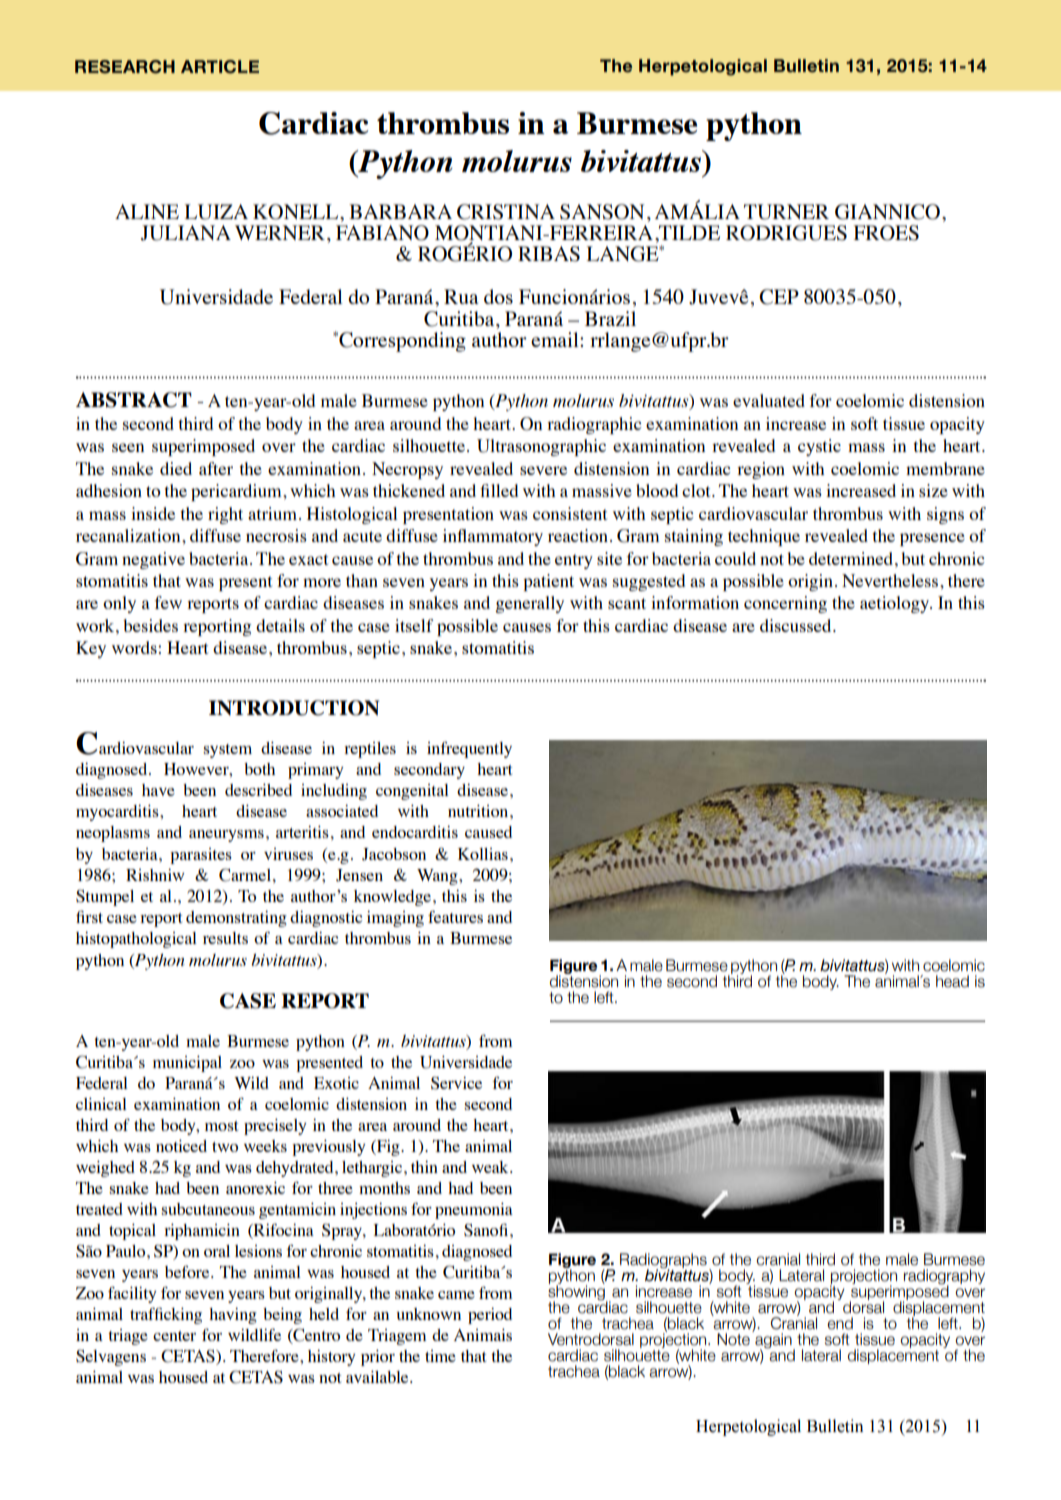 This page has width=1061, height=1500. Describe the element at coordinates (556, 339) in the page. I see `email` at that location.
